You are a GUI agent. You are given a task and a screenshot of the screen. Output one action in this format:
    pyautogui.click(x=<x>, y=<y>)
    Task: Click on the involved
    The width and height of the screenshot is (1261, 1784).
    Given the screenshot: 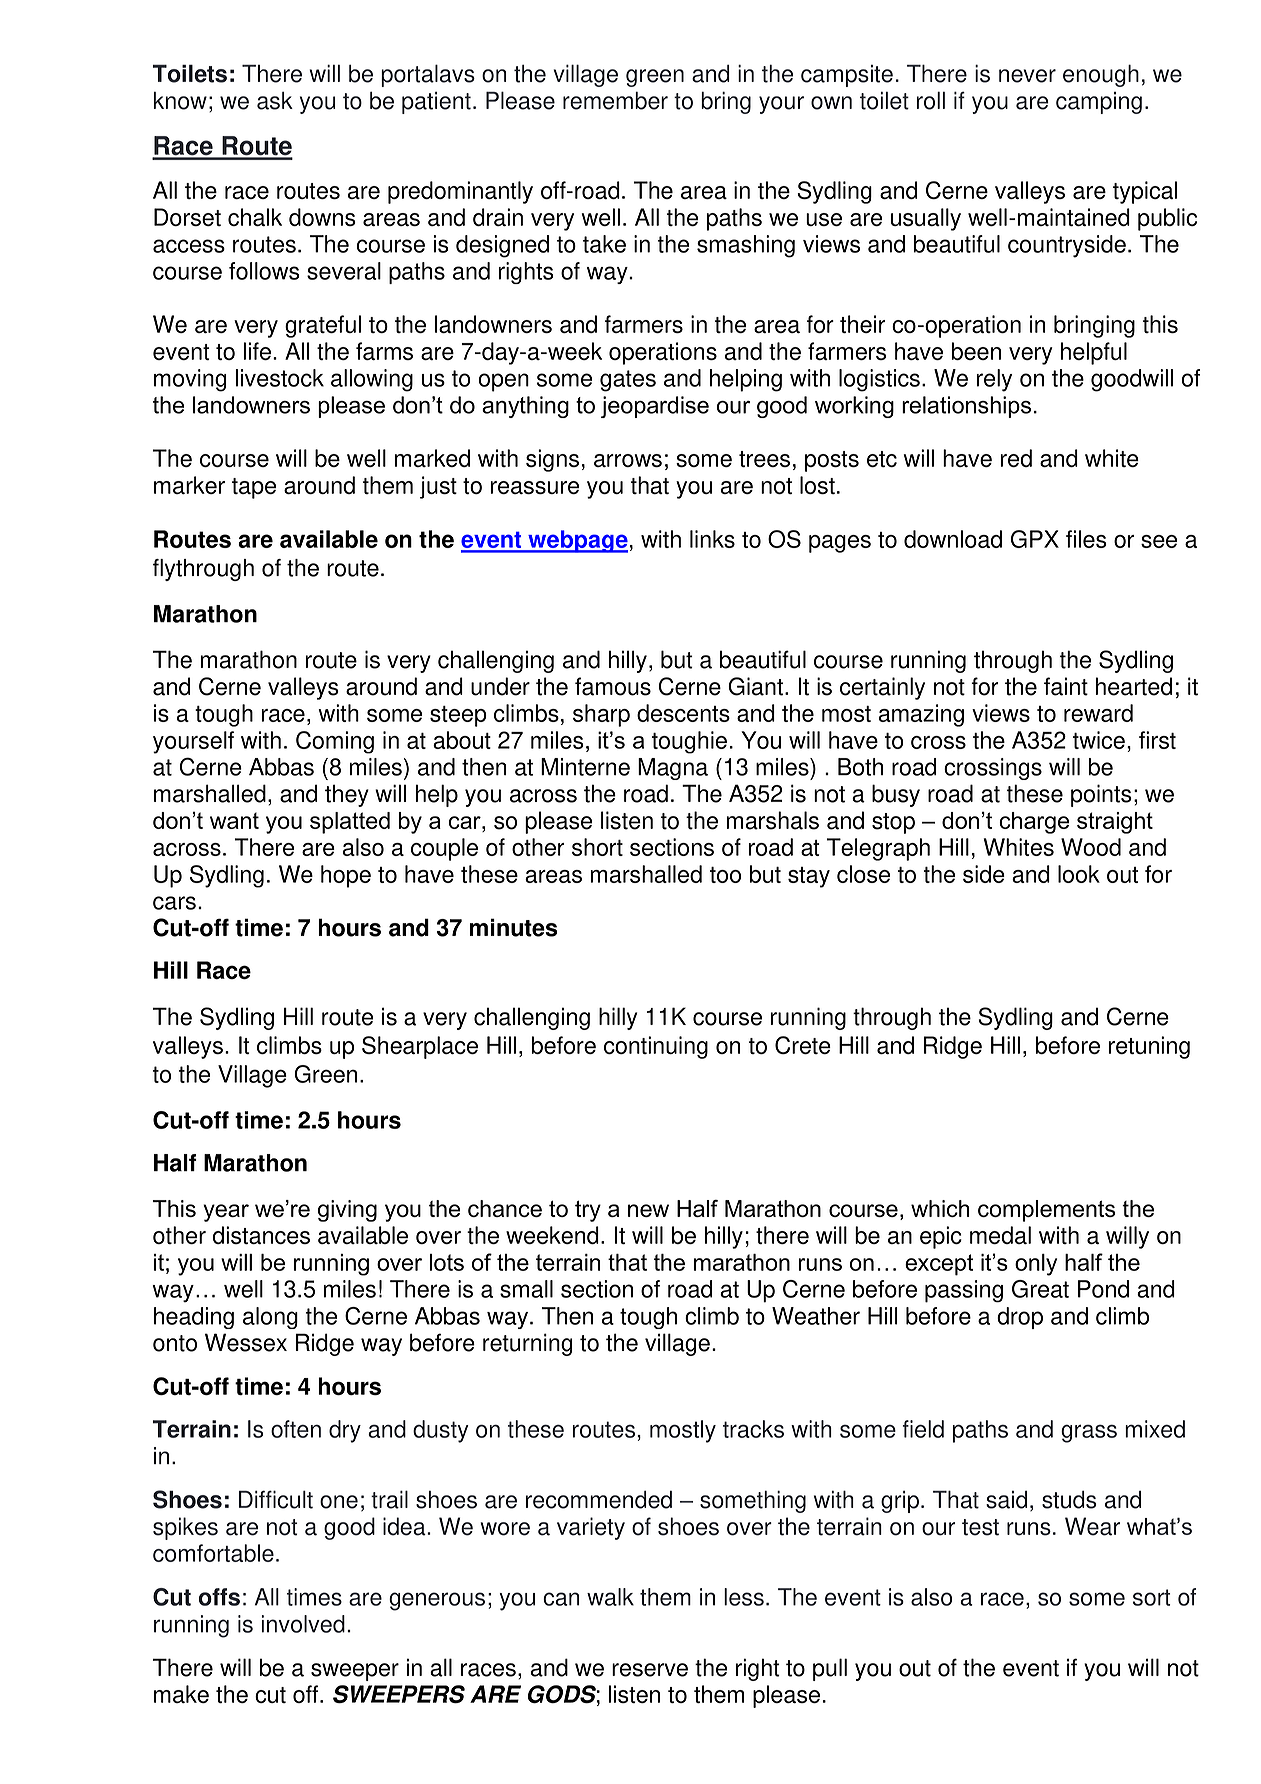 What is the action you would take?
    pyautogui.click(x=303, y=1624)
